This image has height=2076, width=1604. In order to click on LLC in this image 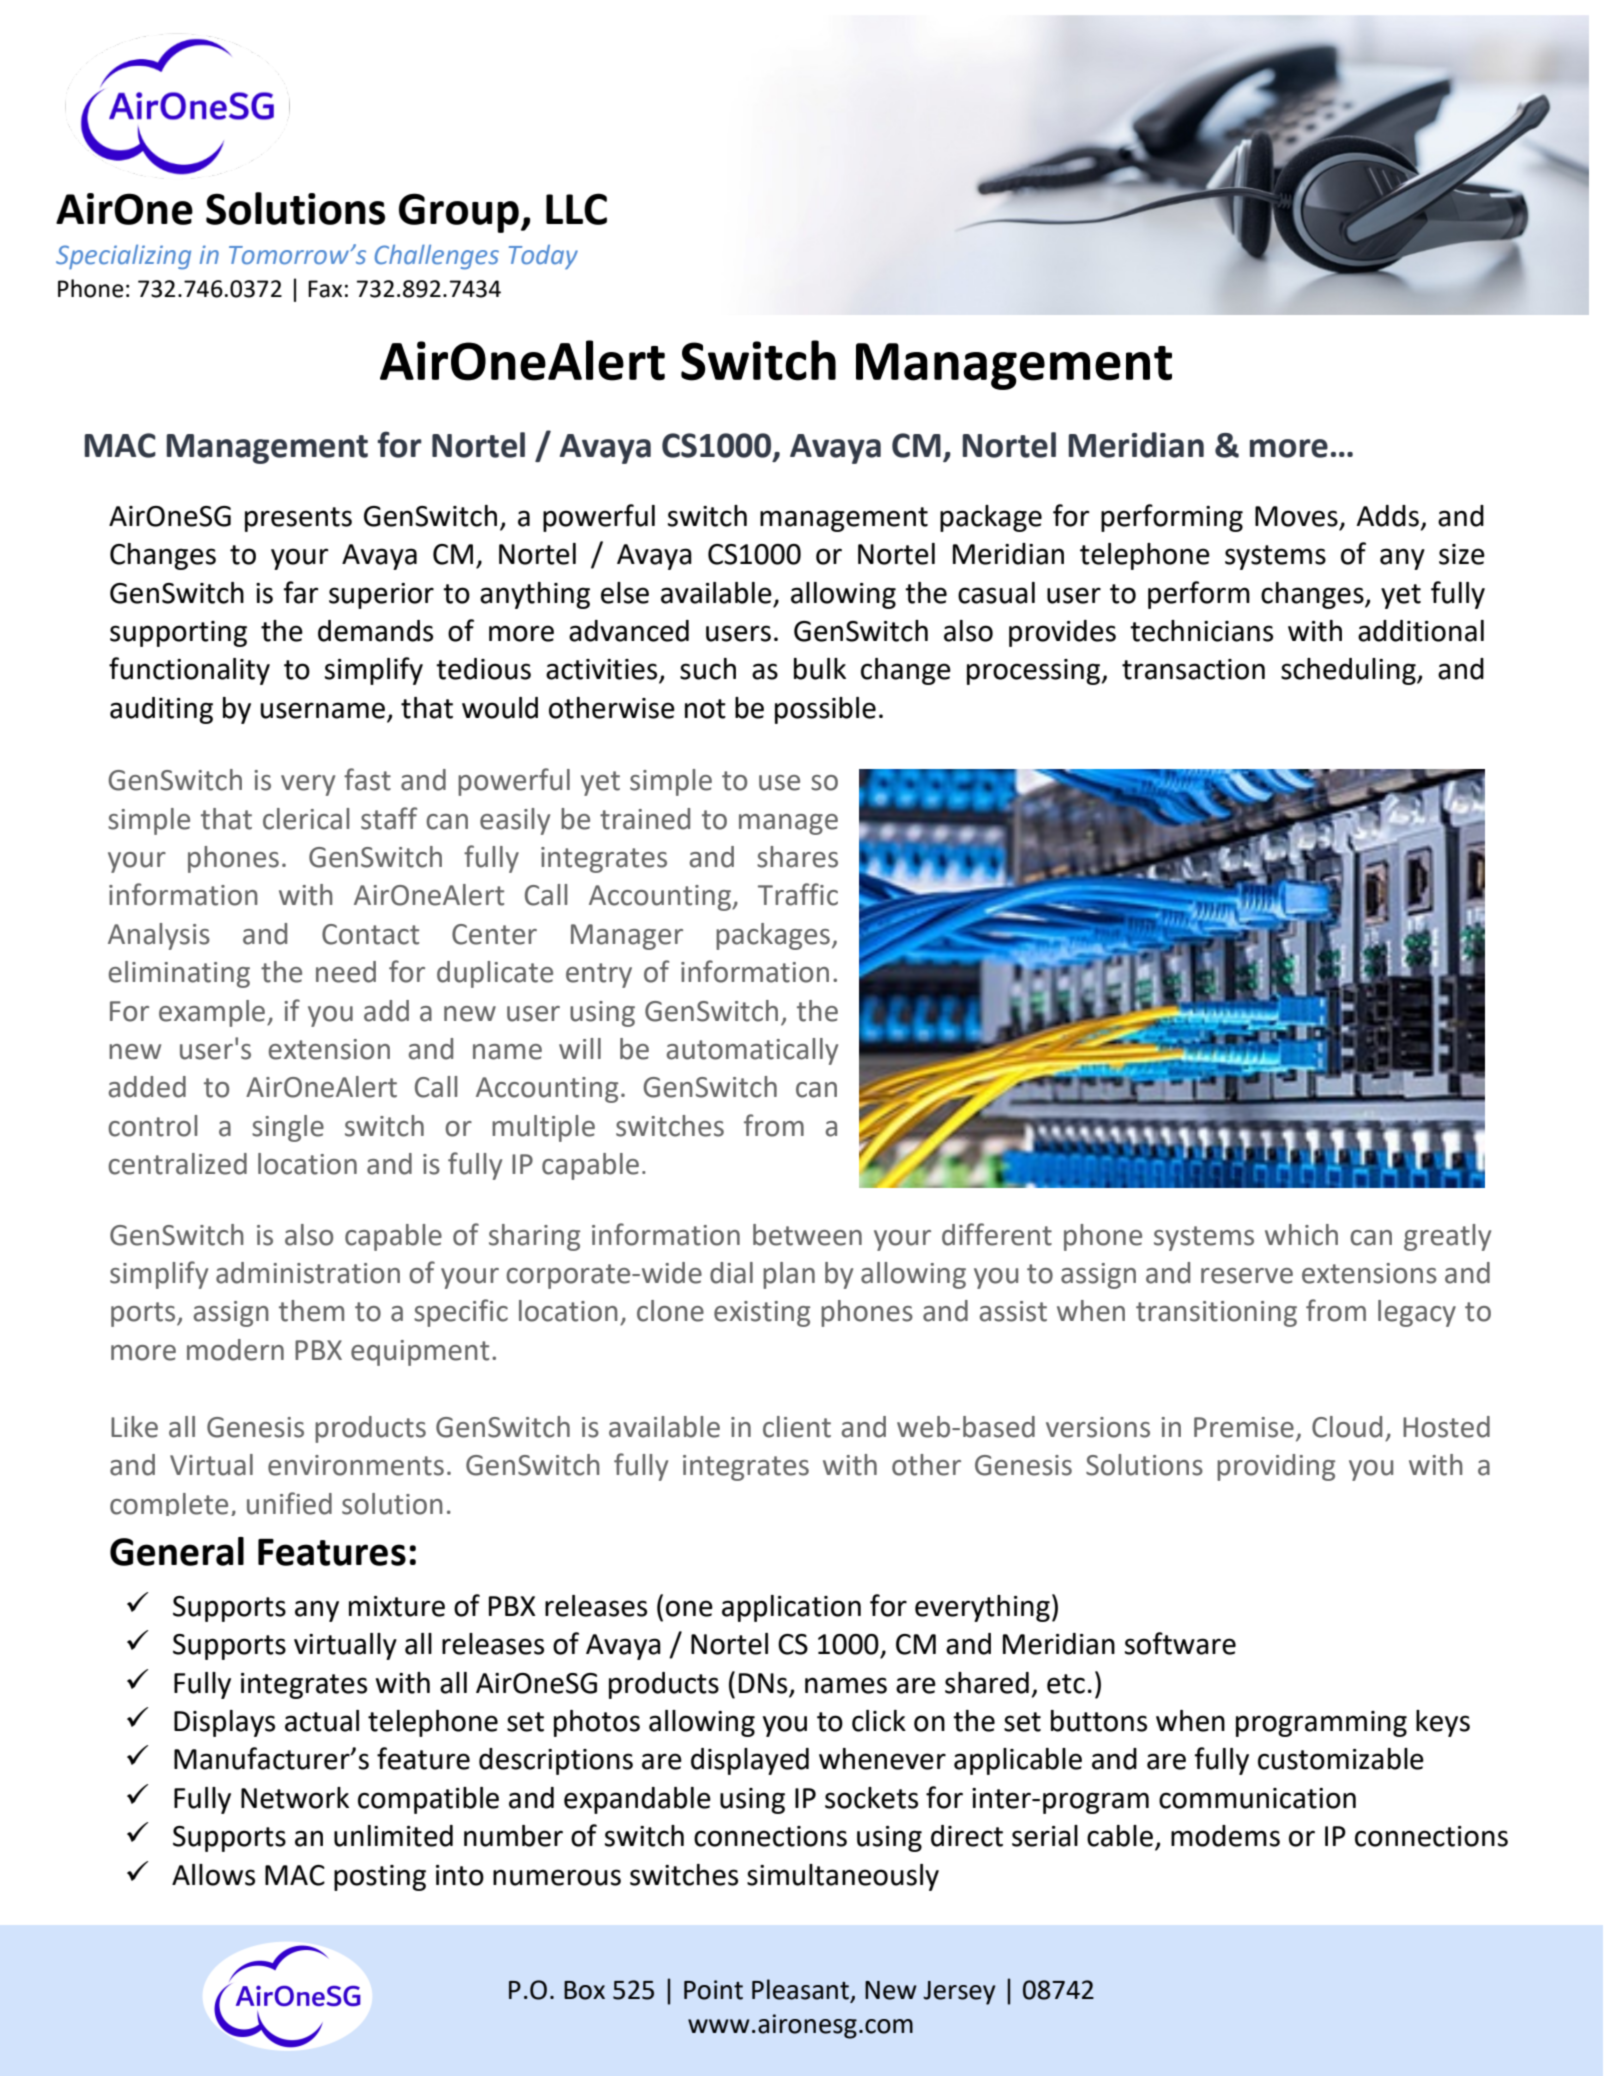, I will do `click(576, 209)`.
